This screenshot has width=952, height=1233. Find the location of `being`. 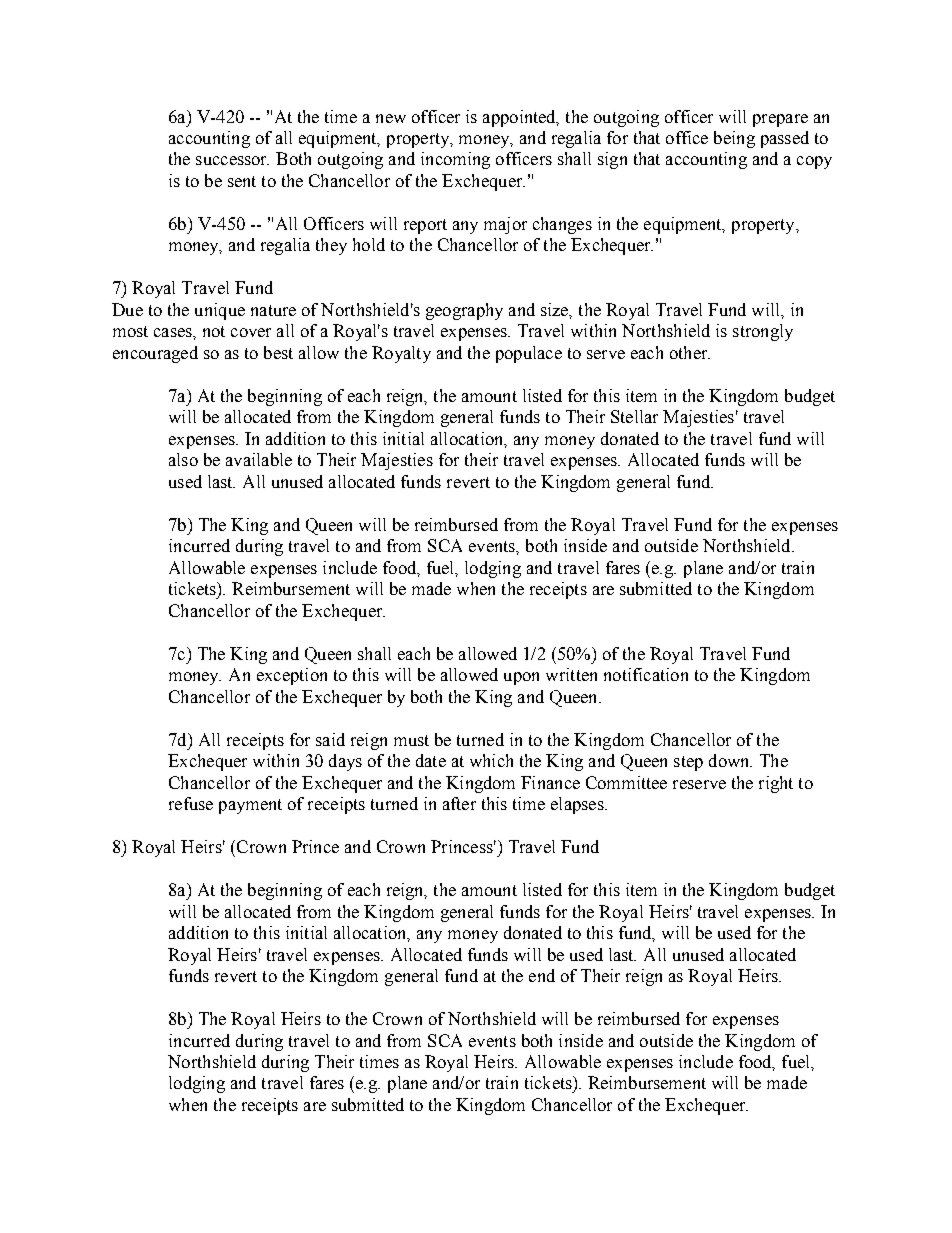

being is located at coordinates (734, 139).
